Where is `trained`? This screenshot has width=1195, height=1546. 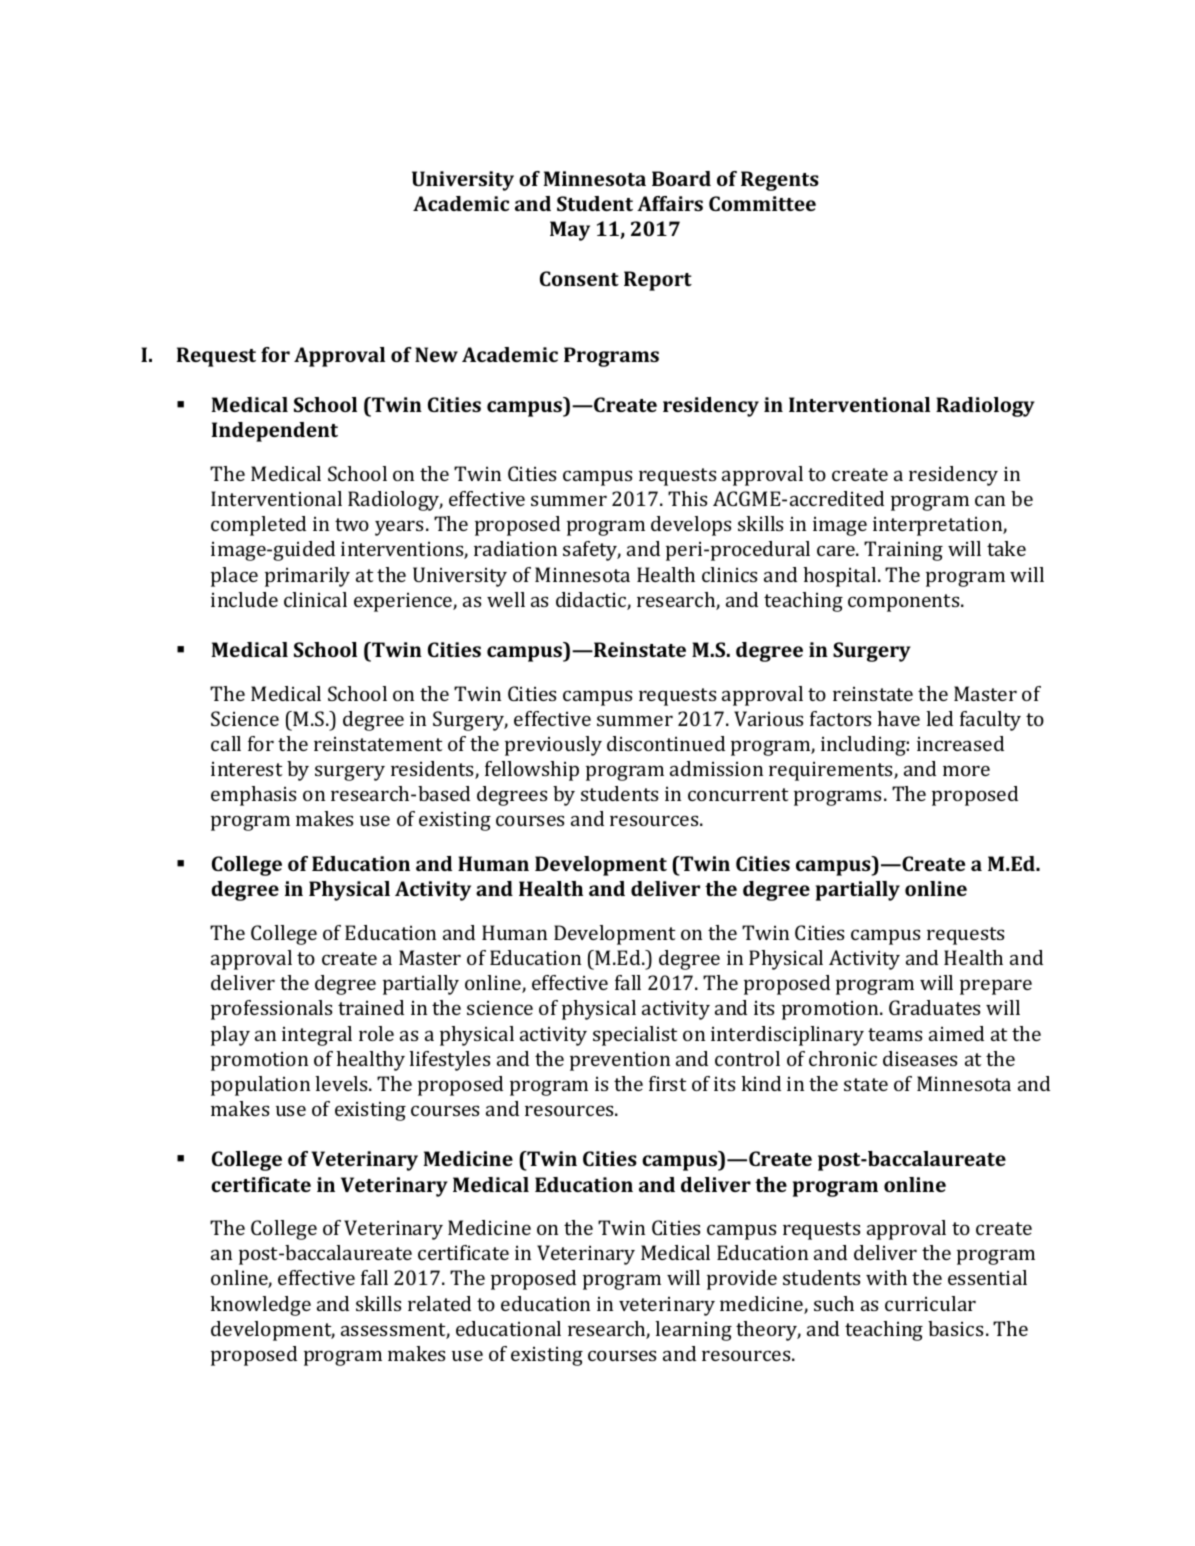
trained is located at coordinates (371, 1007).
